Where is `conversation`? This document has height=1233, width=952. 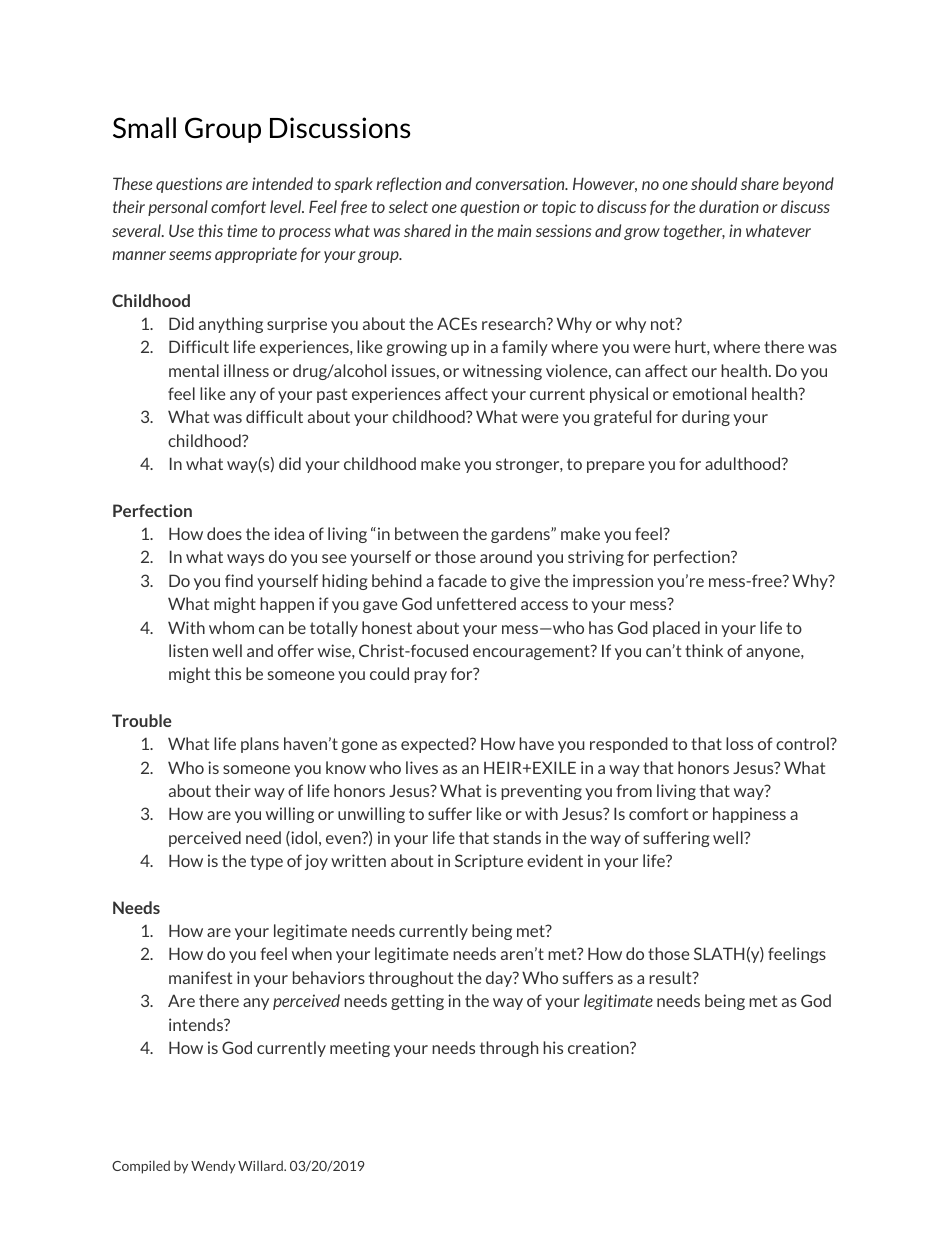
conversation is located at coordinates (521, 183).
